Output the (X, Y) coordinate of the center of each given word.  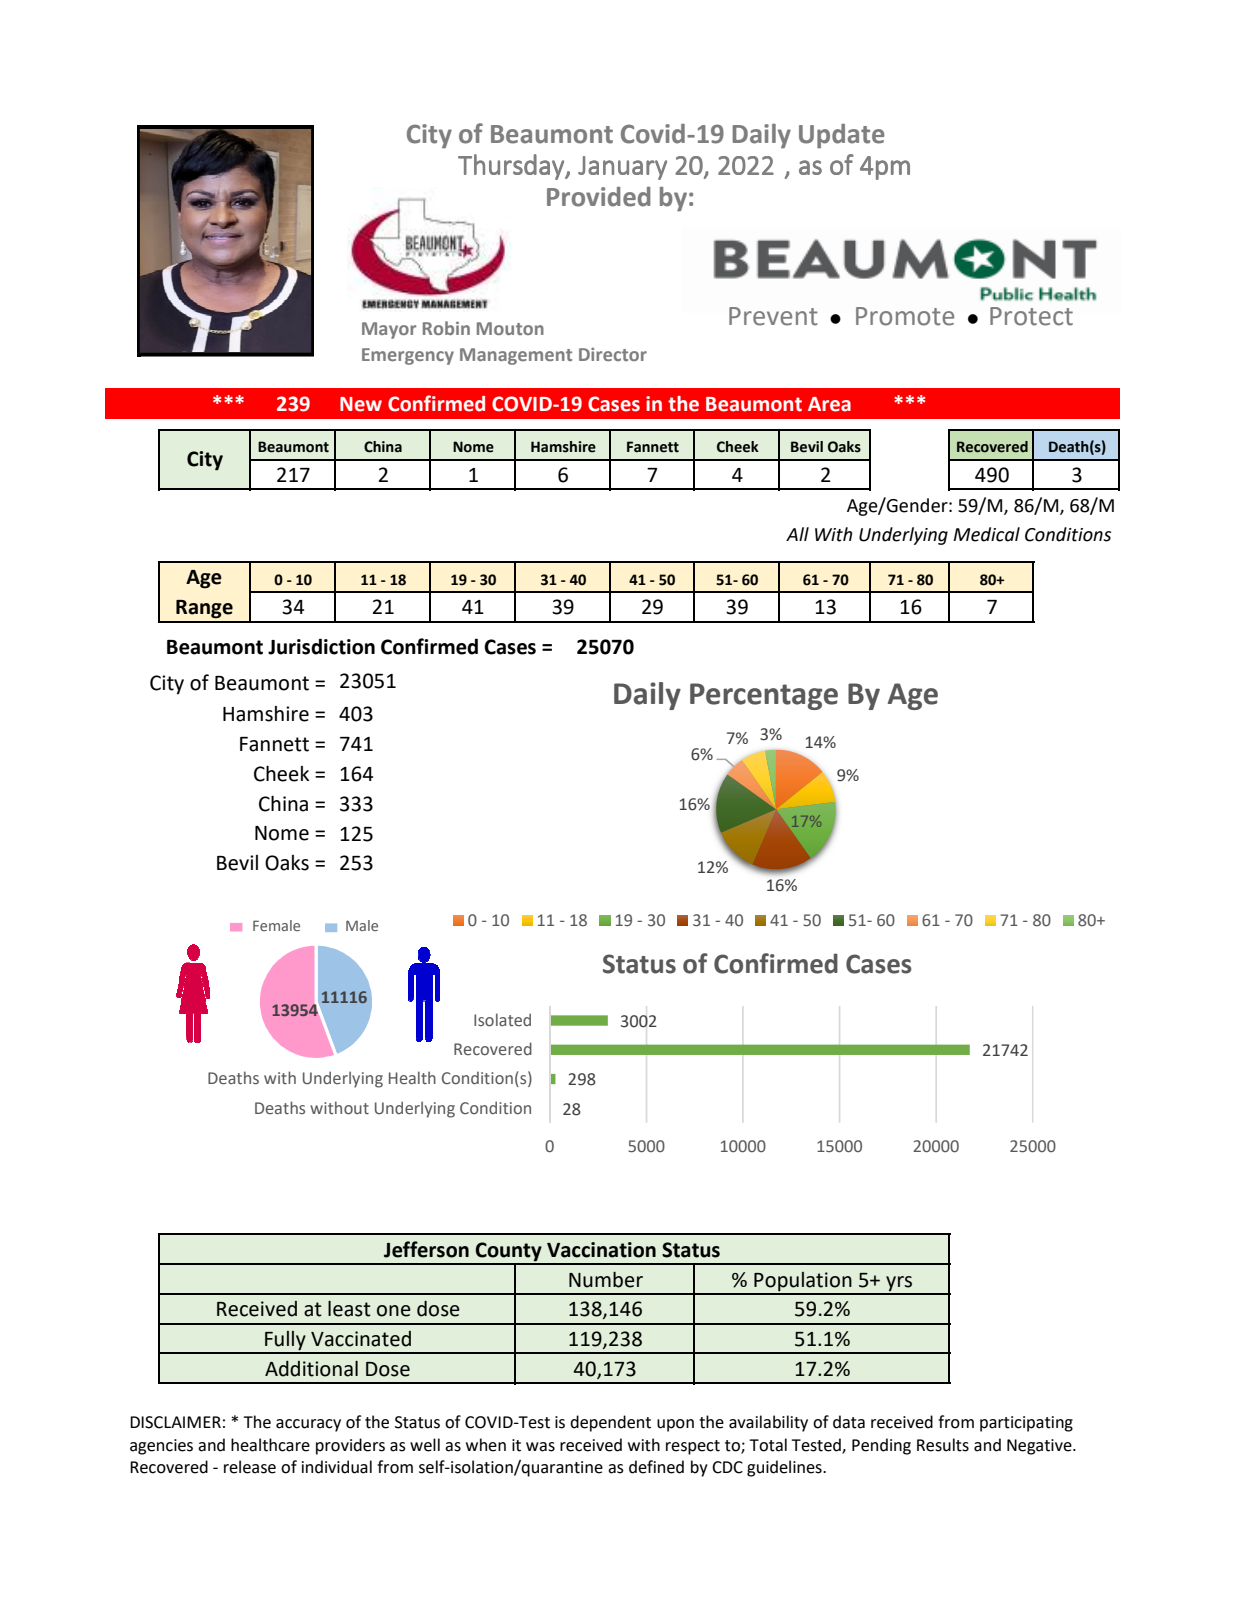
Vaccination (601, 1250)
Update (842, 136)
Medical (986, 534)
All (797, 534)
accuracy (308, 1425)
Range (204, 609)
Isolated (502, 1019)
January (622, 168)
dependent (610, 1423)
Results (943, 1445)
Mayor (389, 330)
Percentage (764, 696)
